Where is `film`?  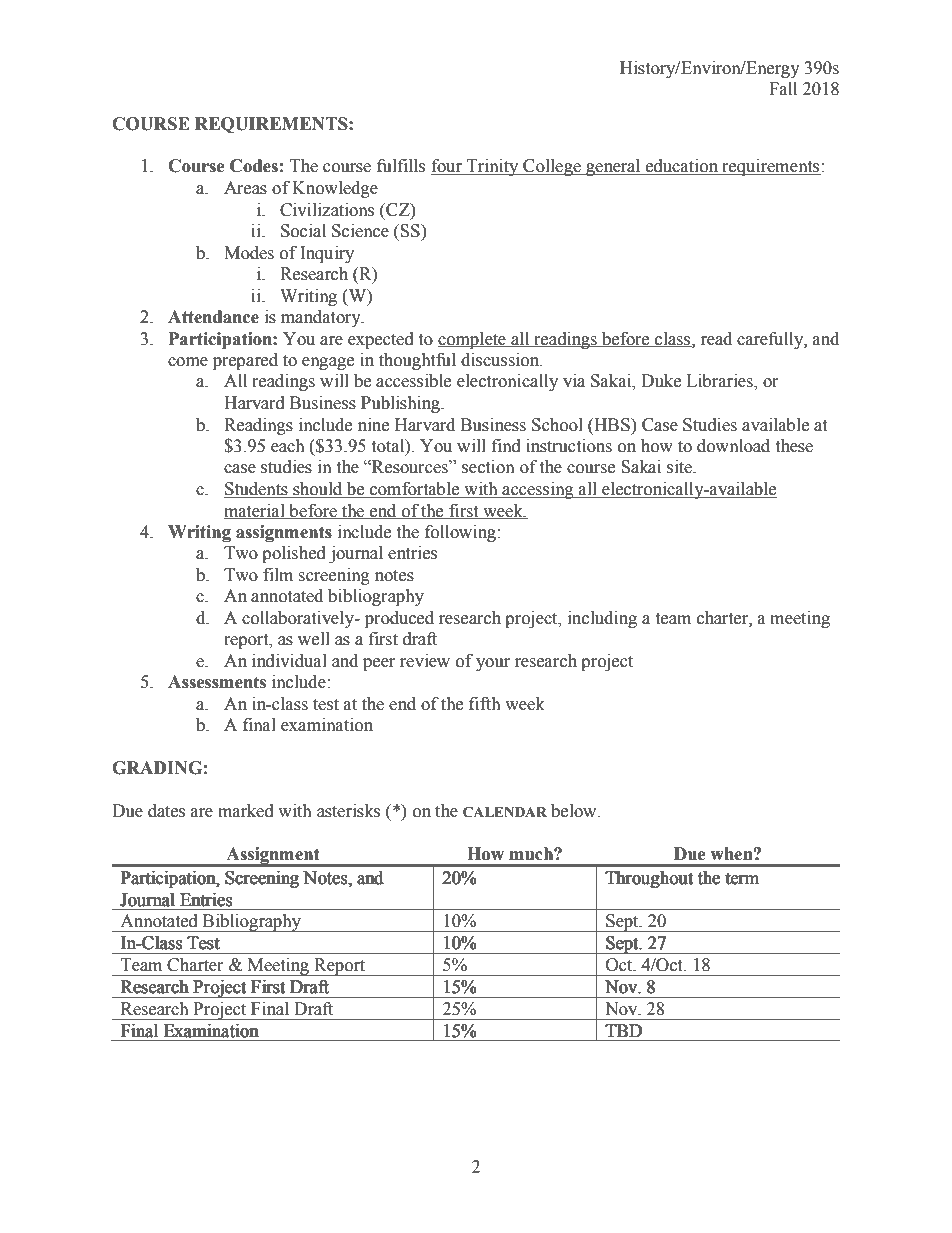 film is located at coordinates (278, 574).
